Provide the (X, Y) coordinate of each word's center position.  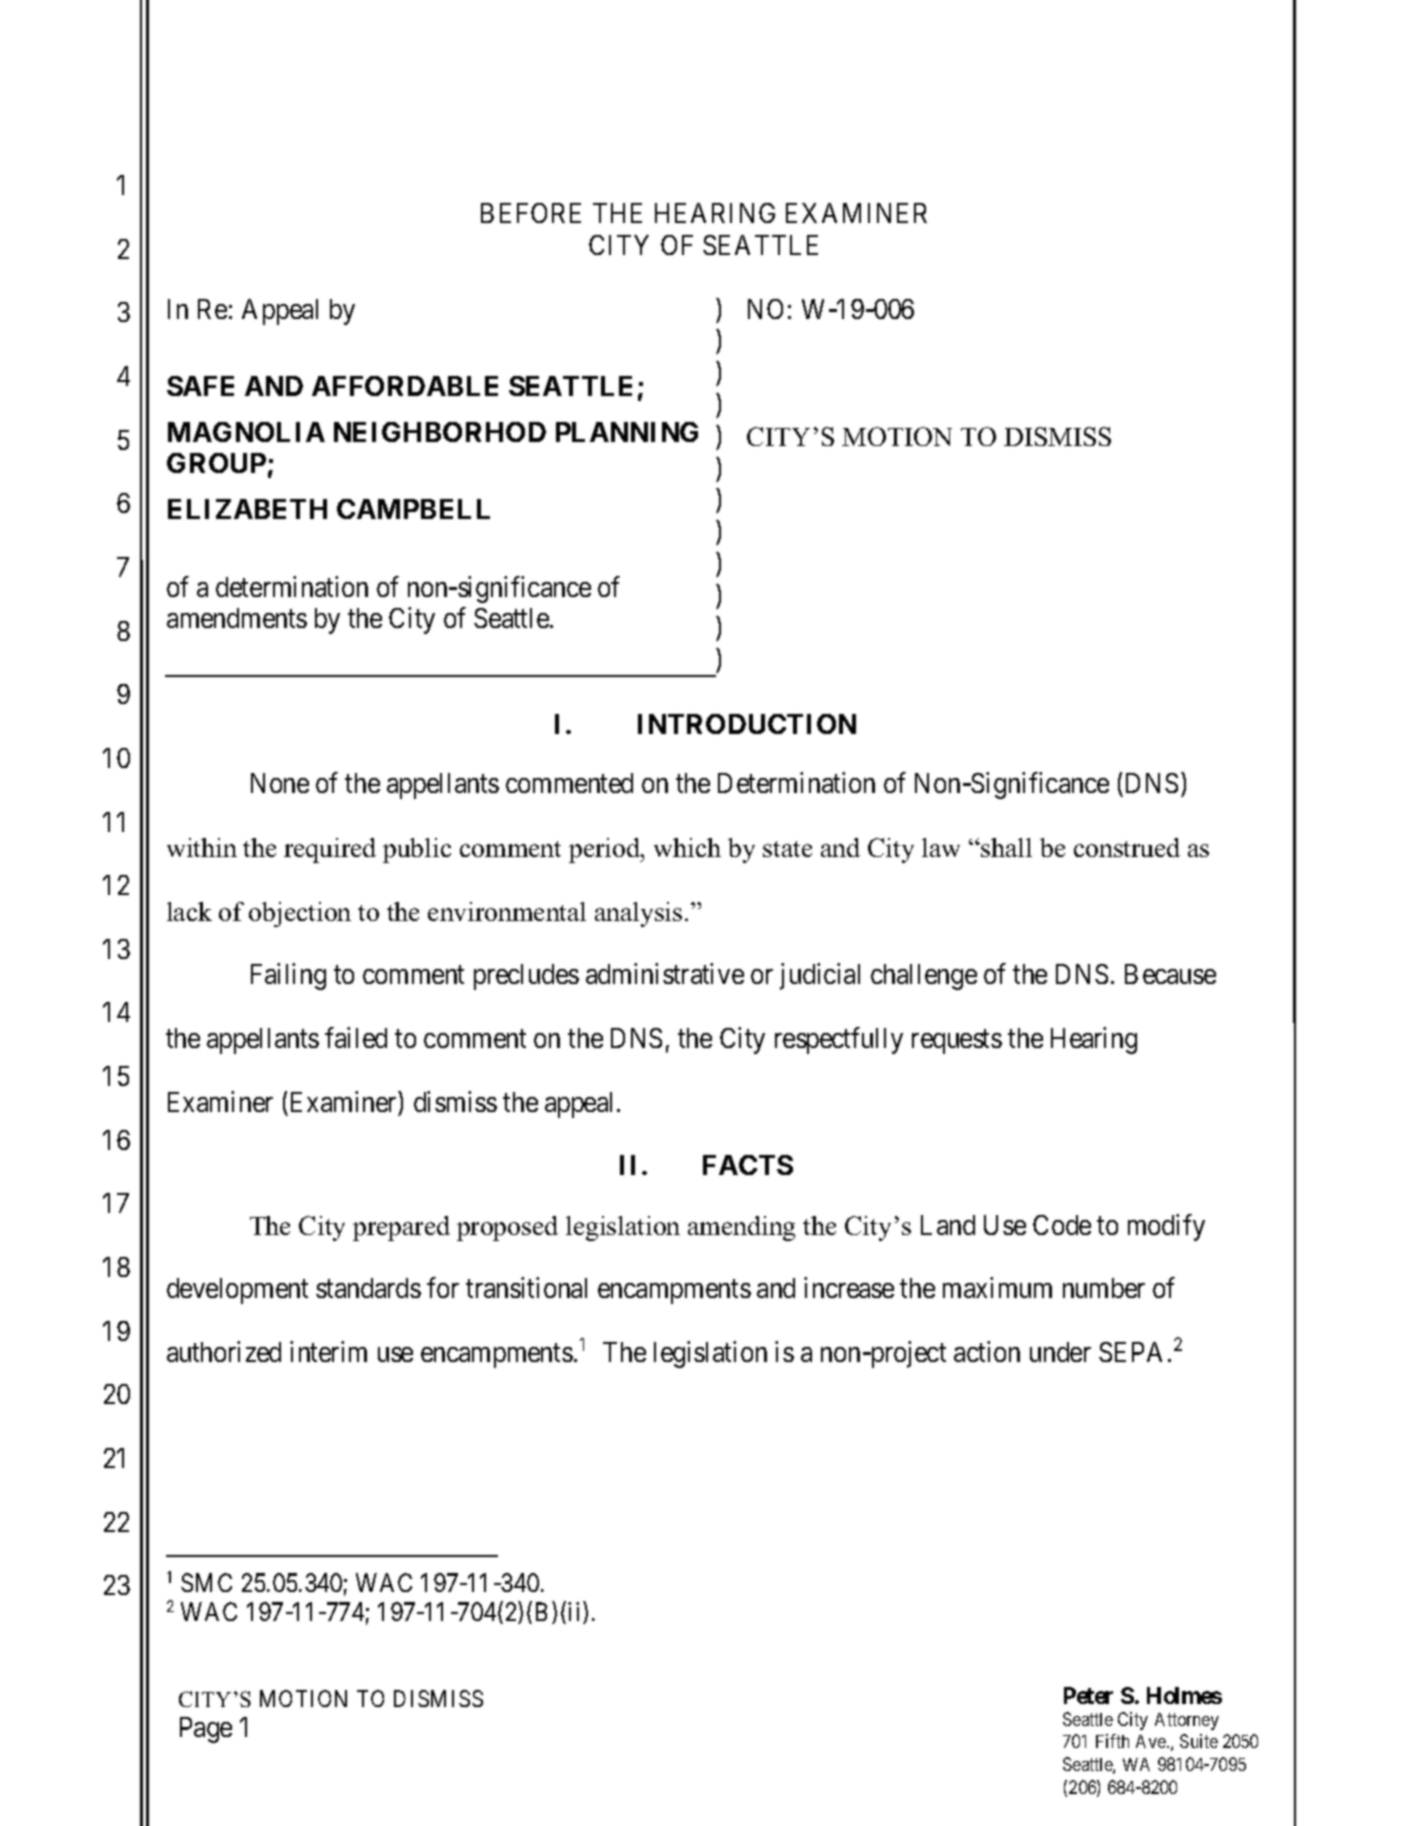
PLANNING (627, 432)
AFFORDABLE (405, 386)
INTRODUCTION (747, 724)
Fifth (1112, 1741)
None (280, 783)
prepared (401, 1228)
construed (1127, 847)
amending (741, 1228)
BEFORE (531, 213)
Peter (1088, 1695)
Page (206, 1730)
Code (1062, 1225)
